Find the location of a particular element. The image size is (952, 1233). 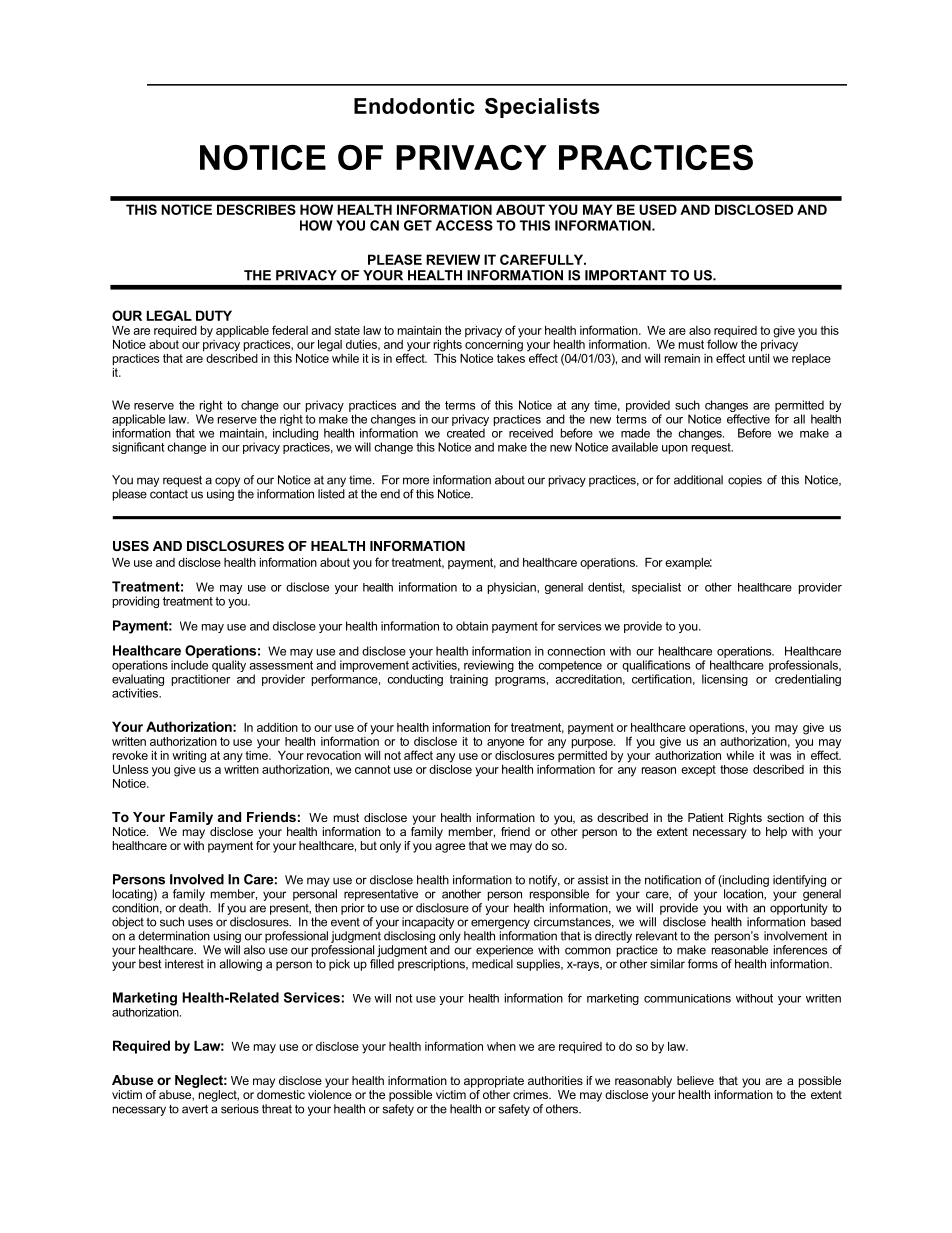

obtain is located at coordinates (472, 626).
